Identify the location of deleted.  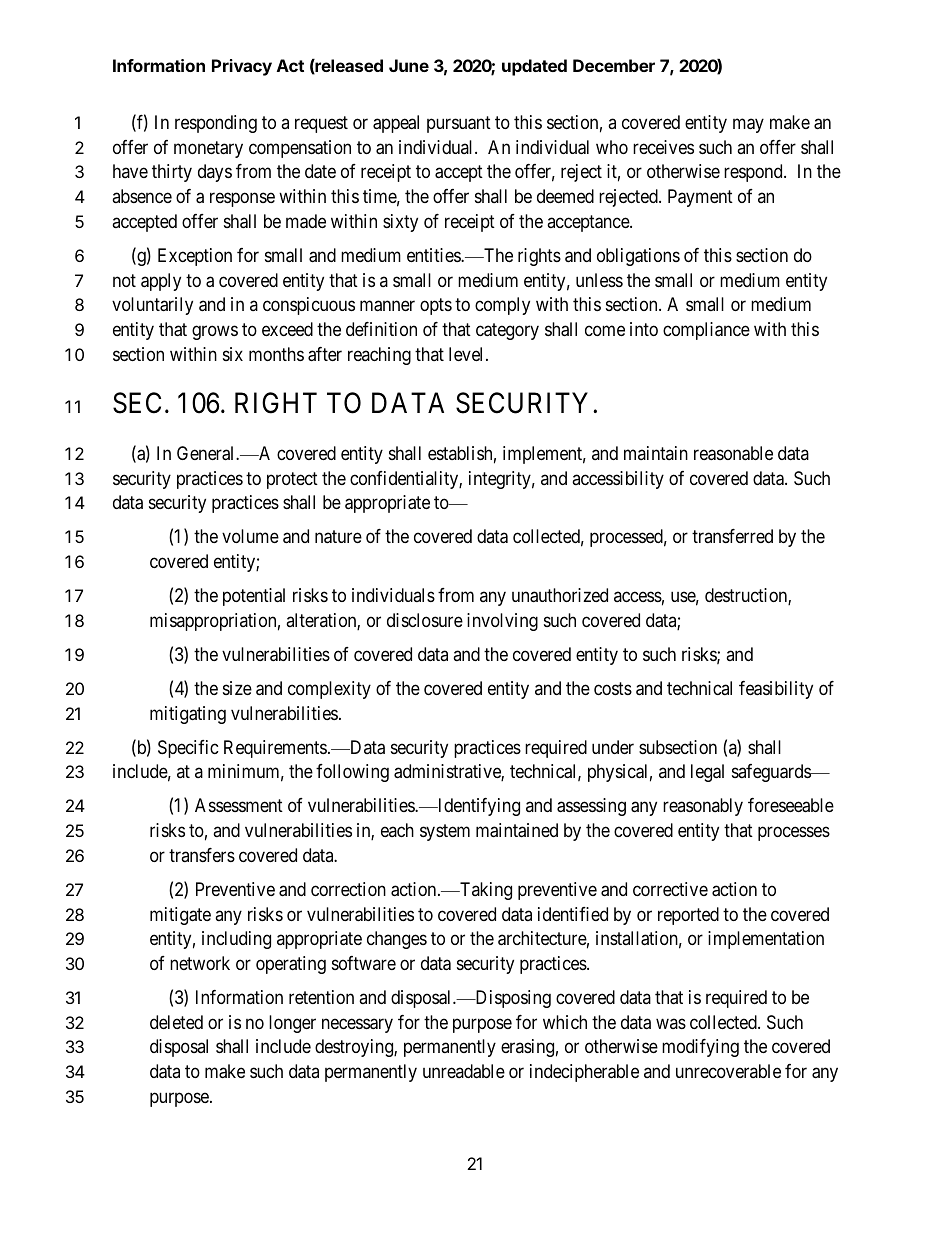
(176, 1022).
